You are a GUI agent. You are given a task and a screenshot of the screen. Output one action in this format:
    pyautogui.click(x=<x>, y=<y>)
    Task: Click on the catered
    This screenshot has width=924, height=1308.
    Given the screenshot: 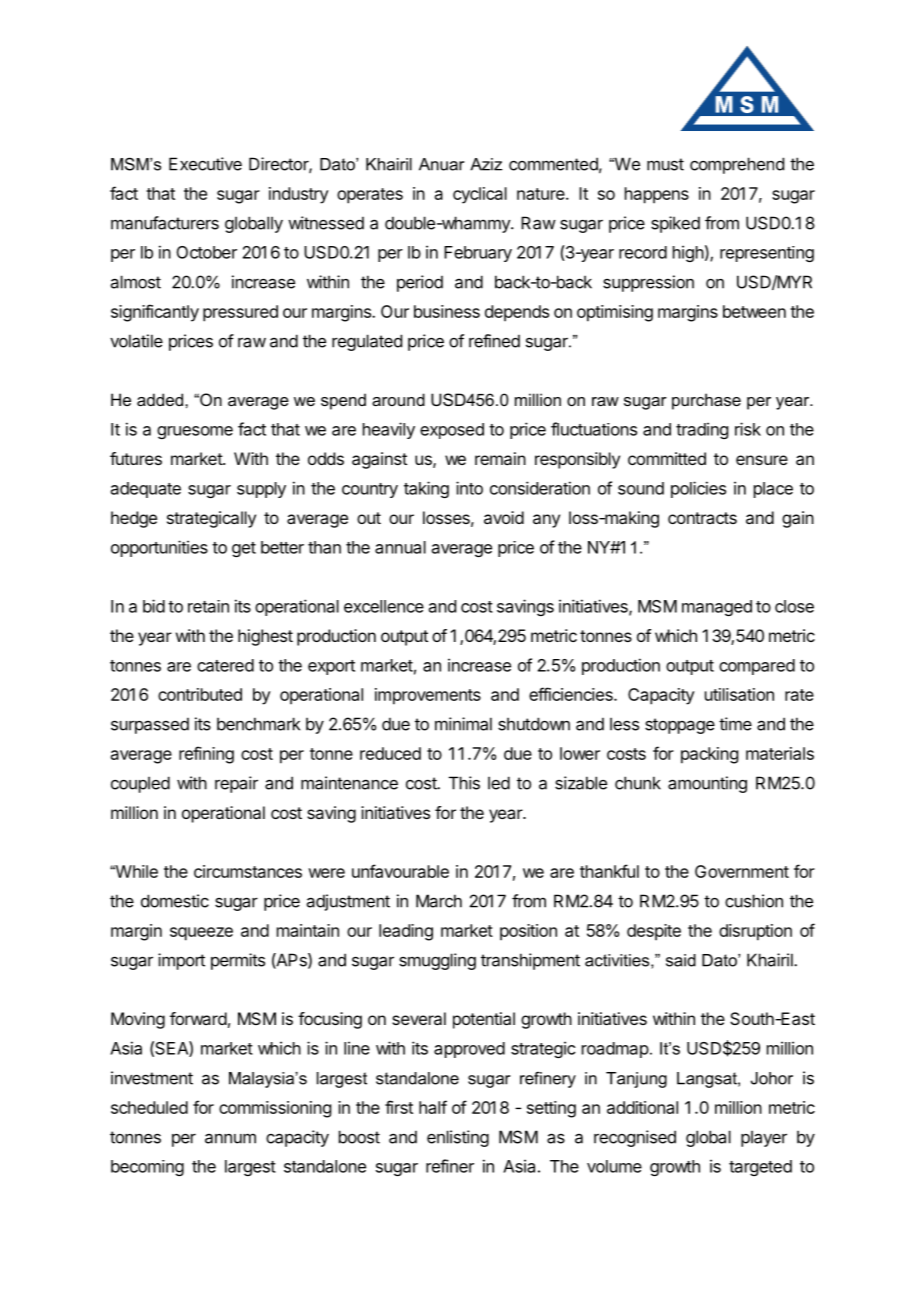 What is the action you would take?
    pyautogui.click(x=225, y=665)
